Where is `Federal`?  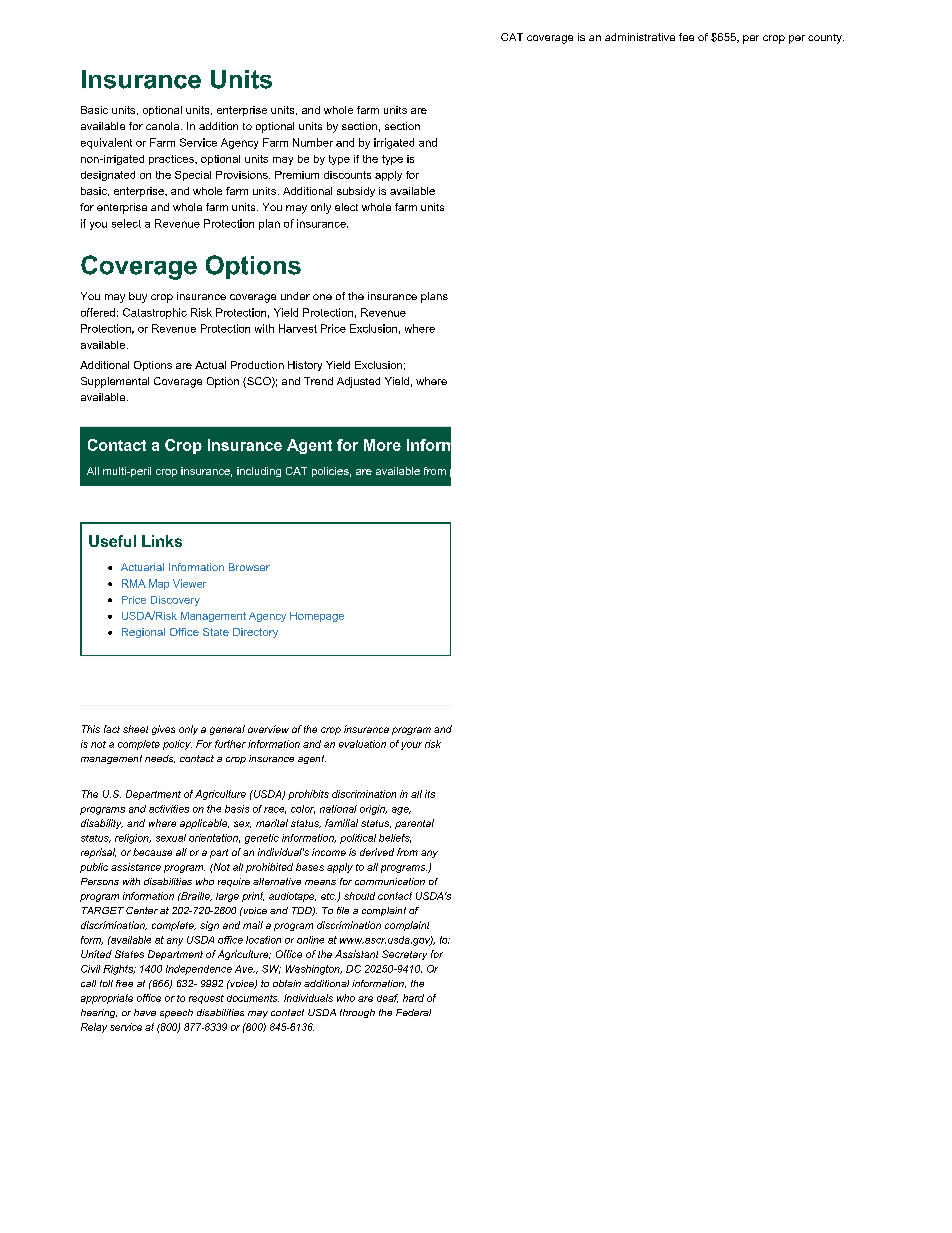
Federal is located at coordinates (413, 1012).
